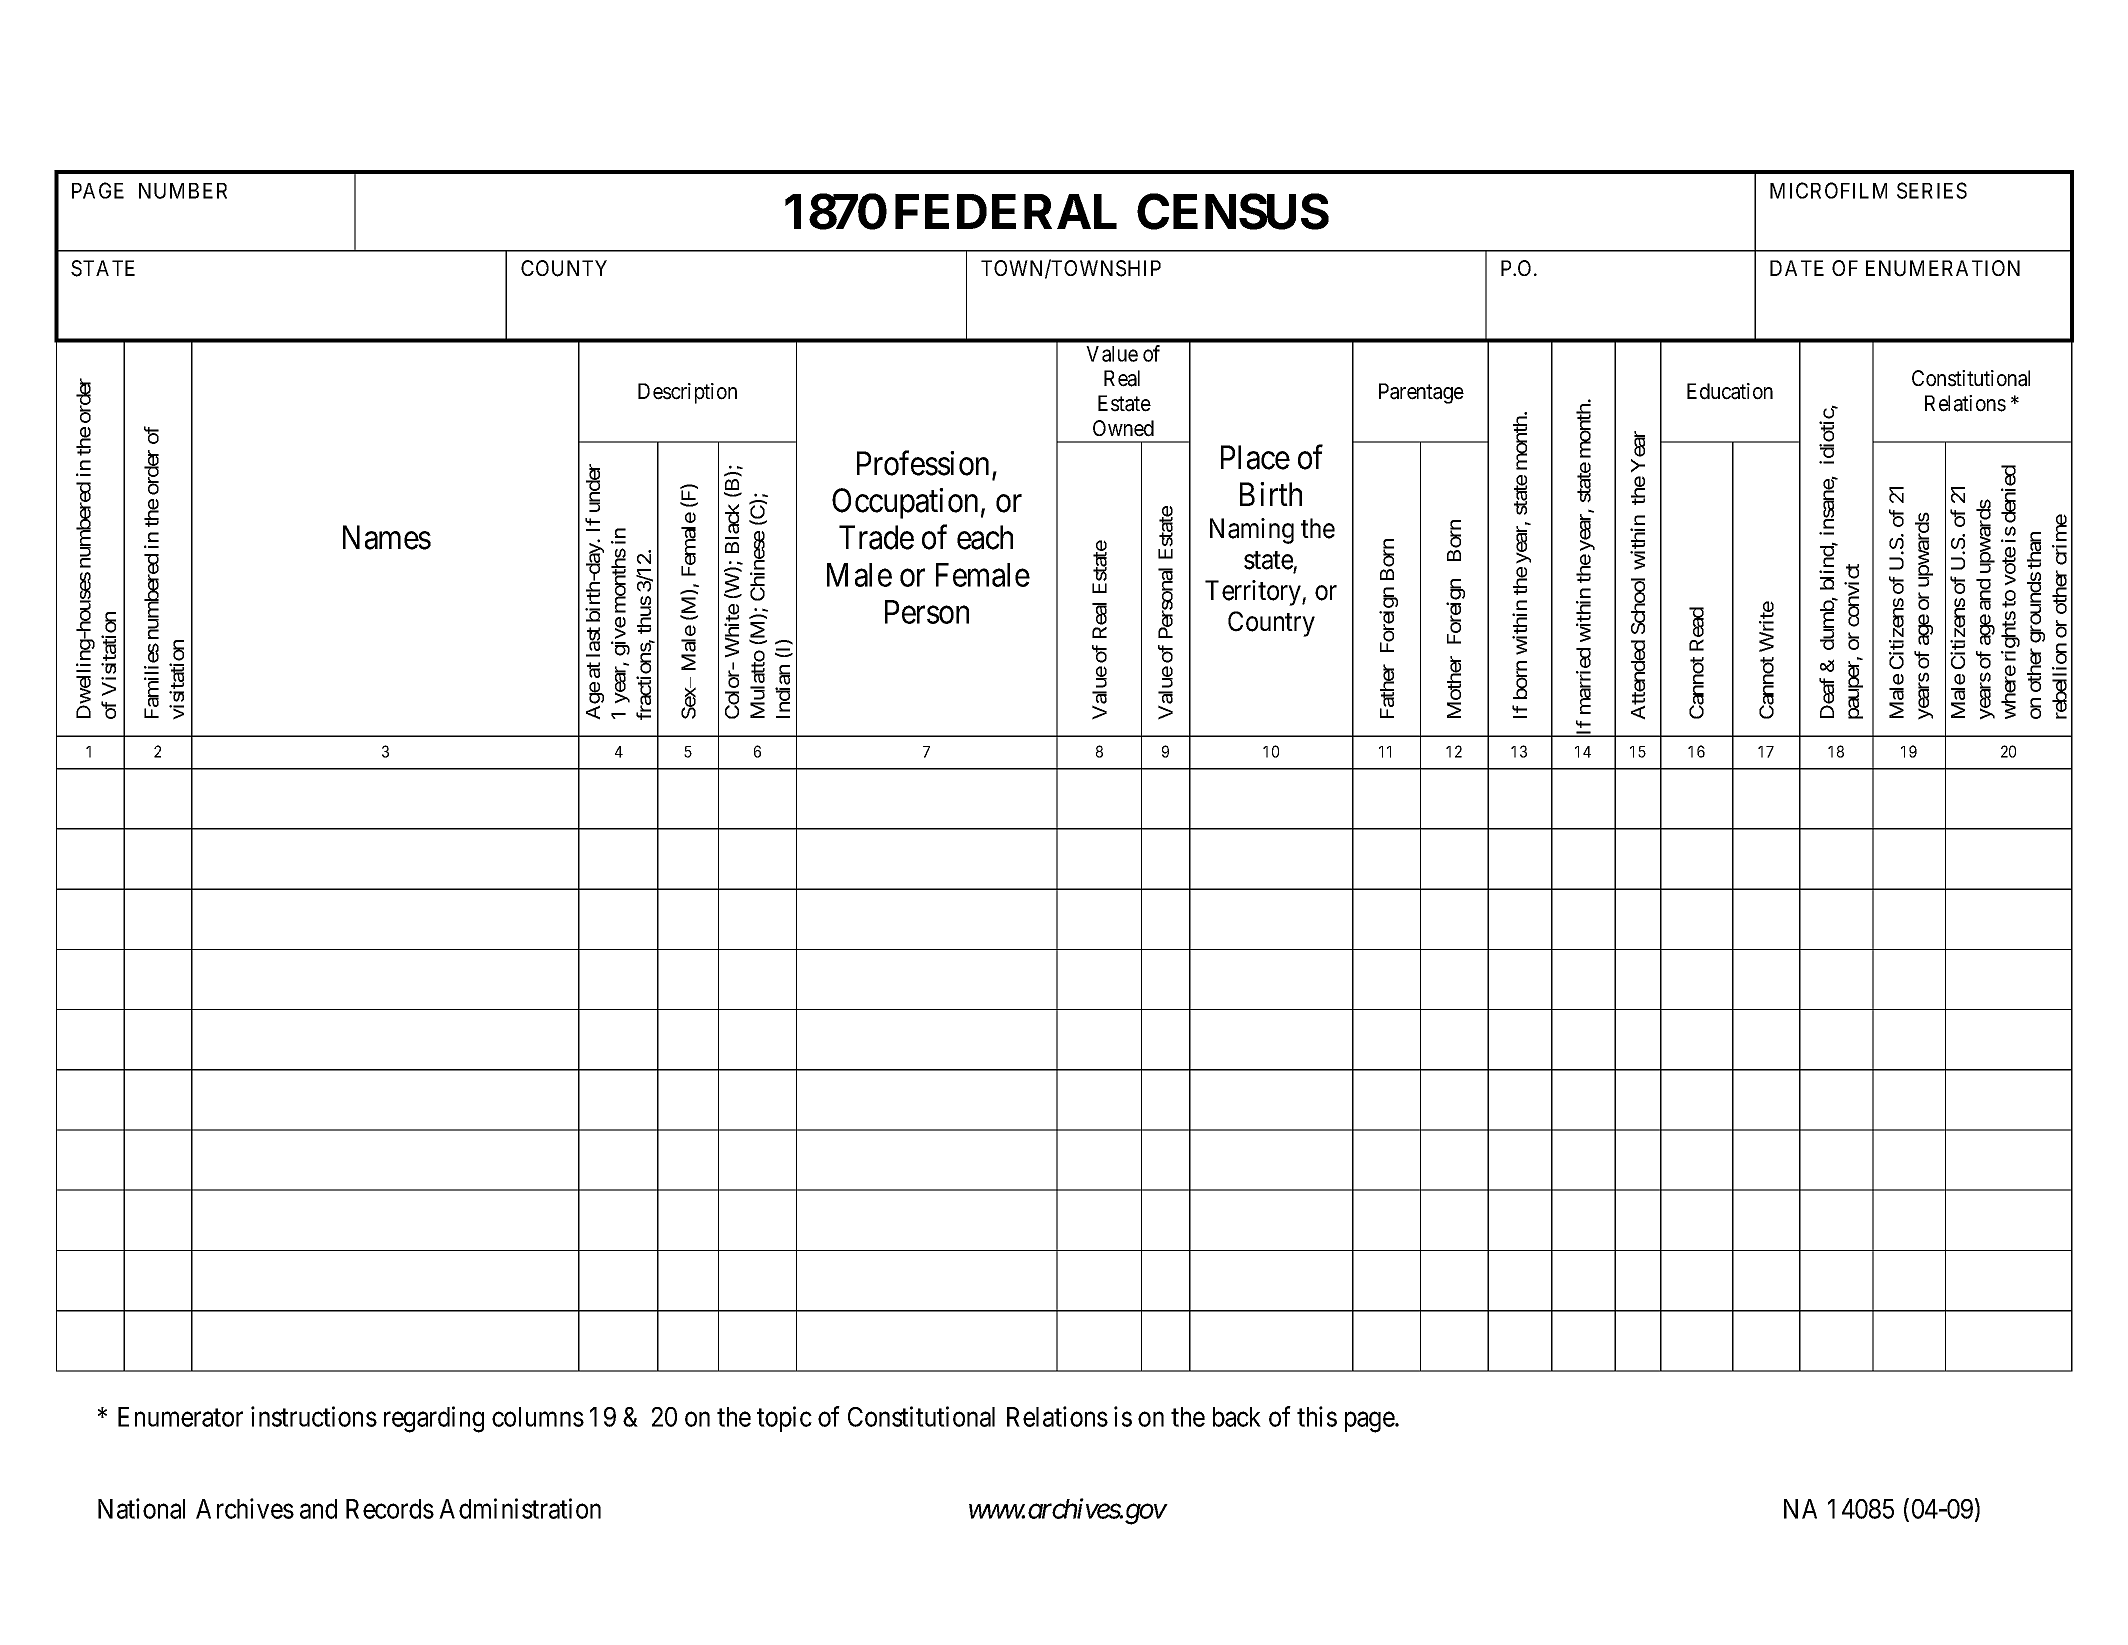 Image resolution: width=2128 pixels, height=1645 pixels. What do you see at coordinates (564, 268) in the screenshot?
I see `COUNTY` at bounding box center [564, 268].
